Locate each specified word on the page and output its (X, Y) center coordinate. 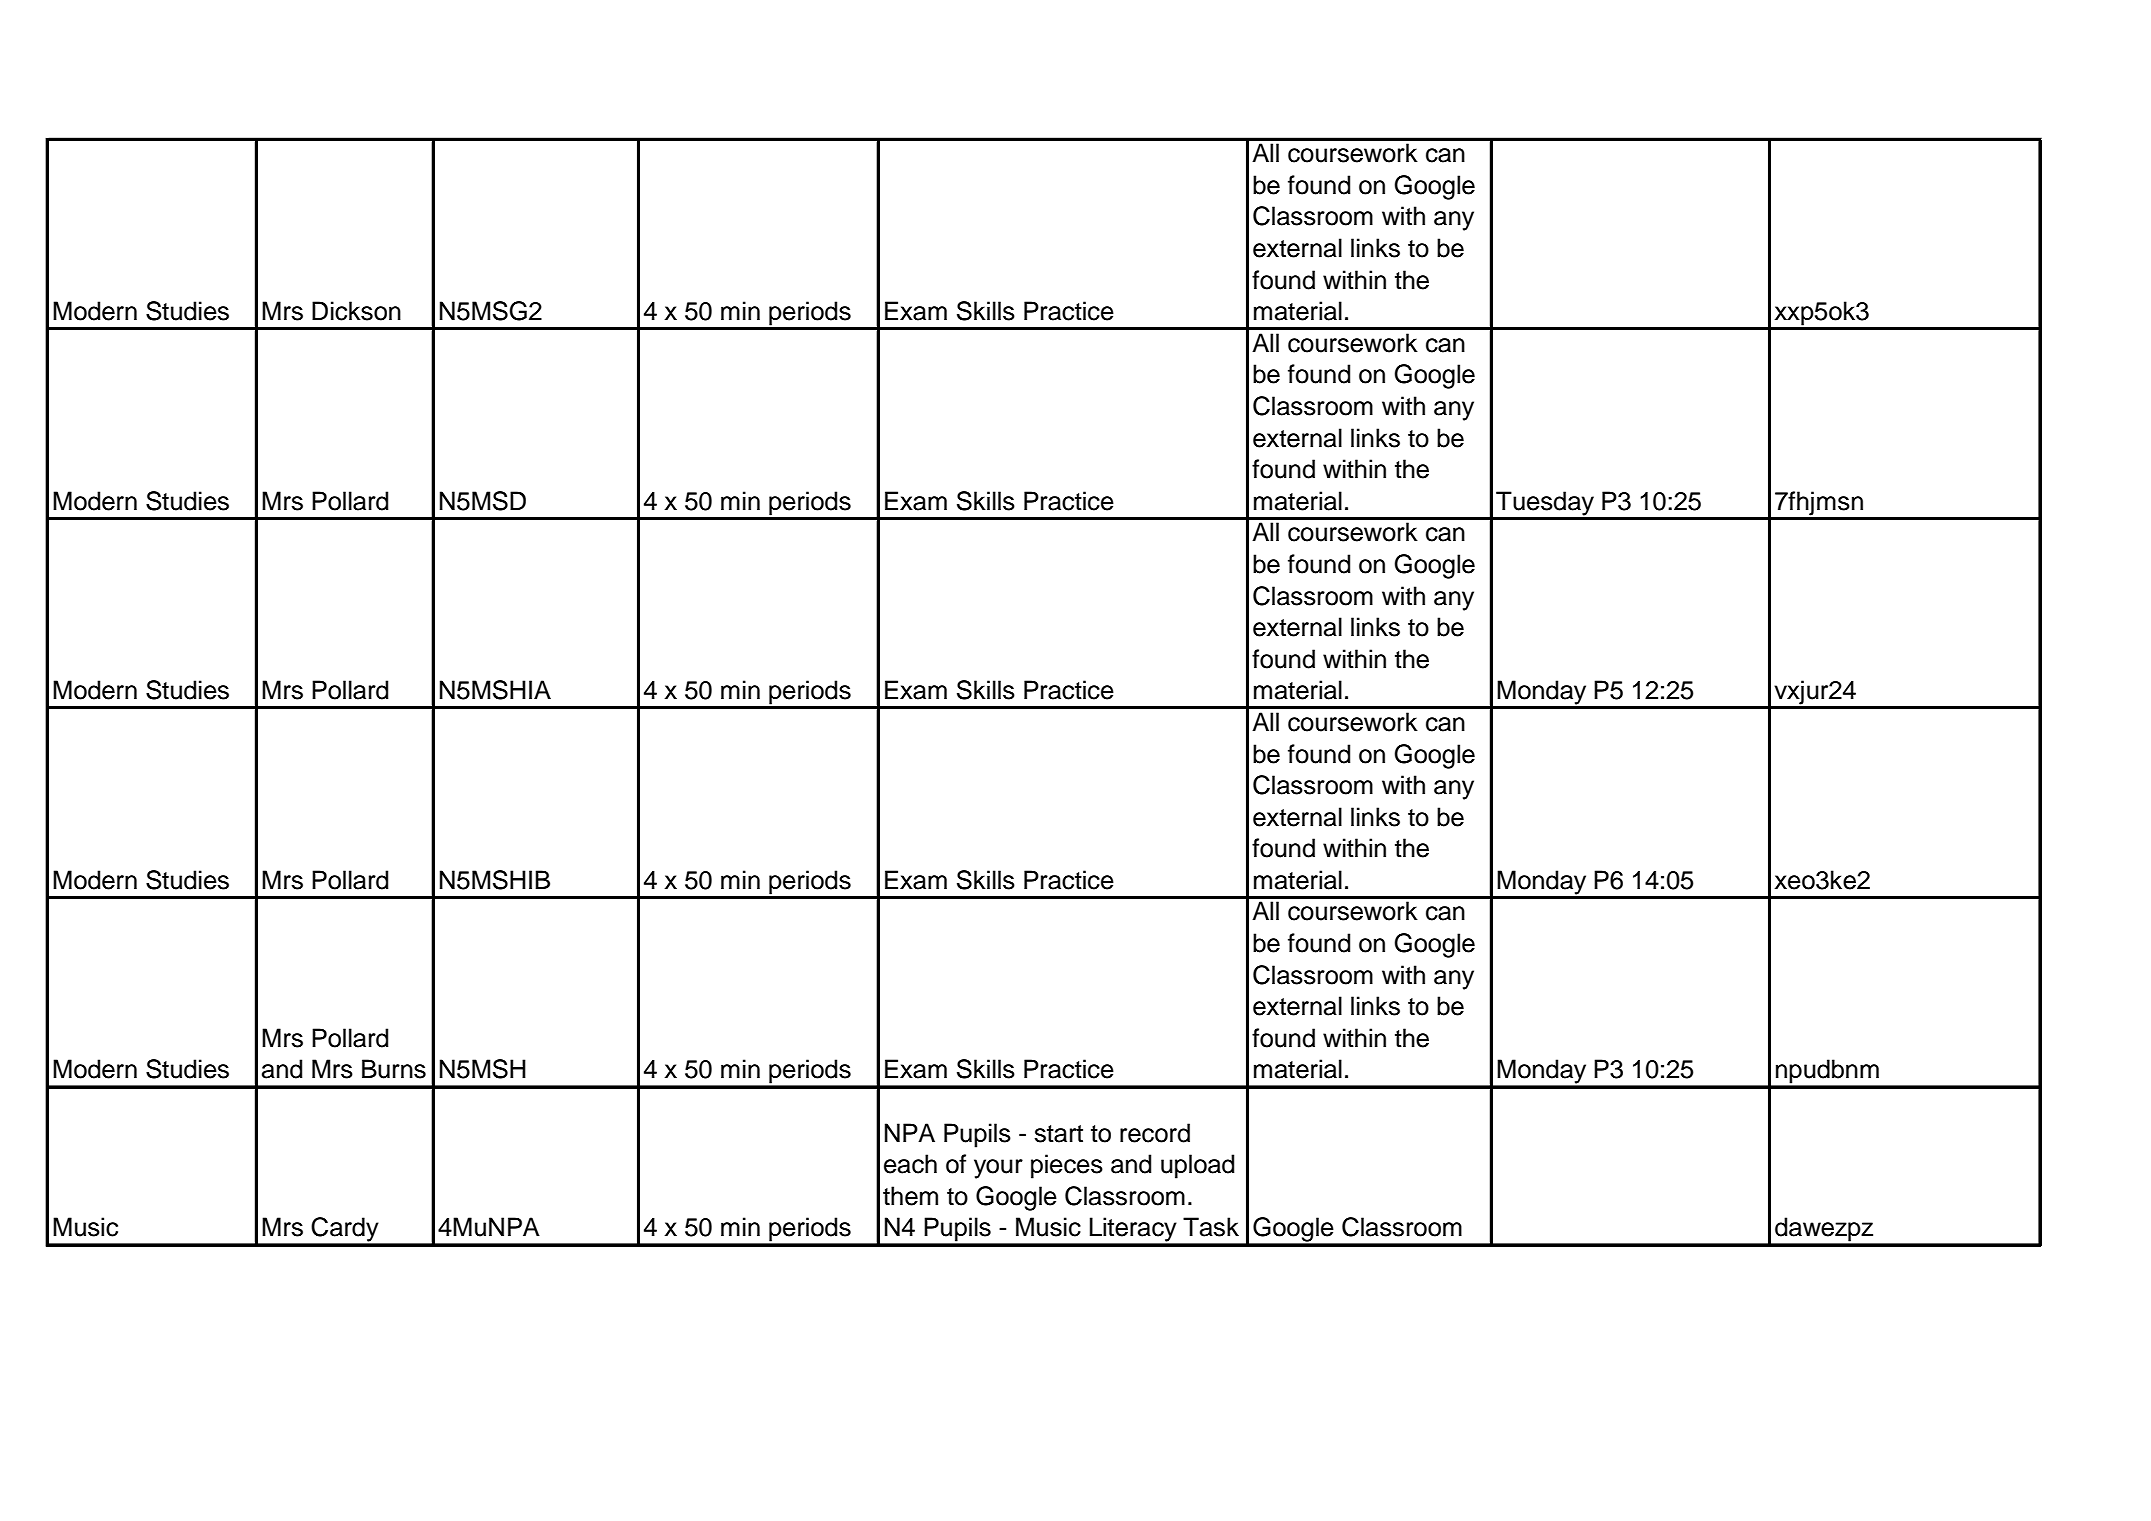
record (1155, 1133)
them (910, 1196)
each (910, 1164)
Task (1211, 1227)
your (998, 1169)
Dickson (356, 311)
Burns (394, 1069)
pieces (1067, 1166)
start (1058, 1134)
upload (1197, 1166)
